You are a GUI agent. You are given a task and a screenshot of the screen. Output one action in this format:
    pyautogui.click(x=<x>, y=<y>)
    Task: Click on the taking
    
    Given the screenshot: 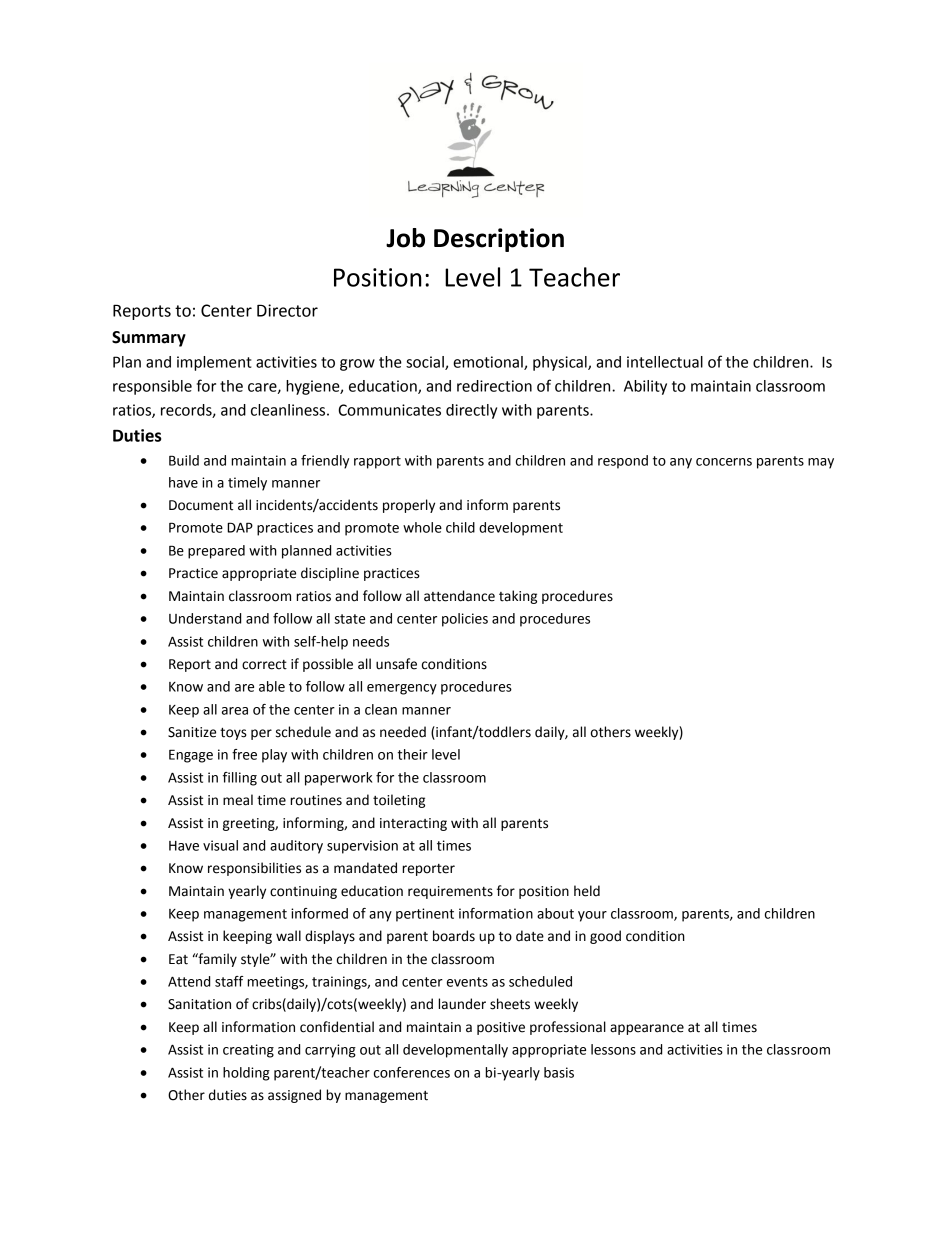 What is the action you would take?
    pyautogui.click(x=518, y=597)
